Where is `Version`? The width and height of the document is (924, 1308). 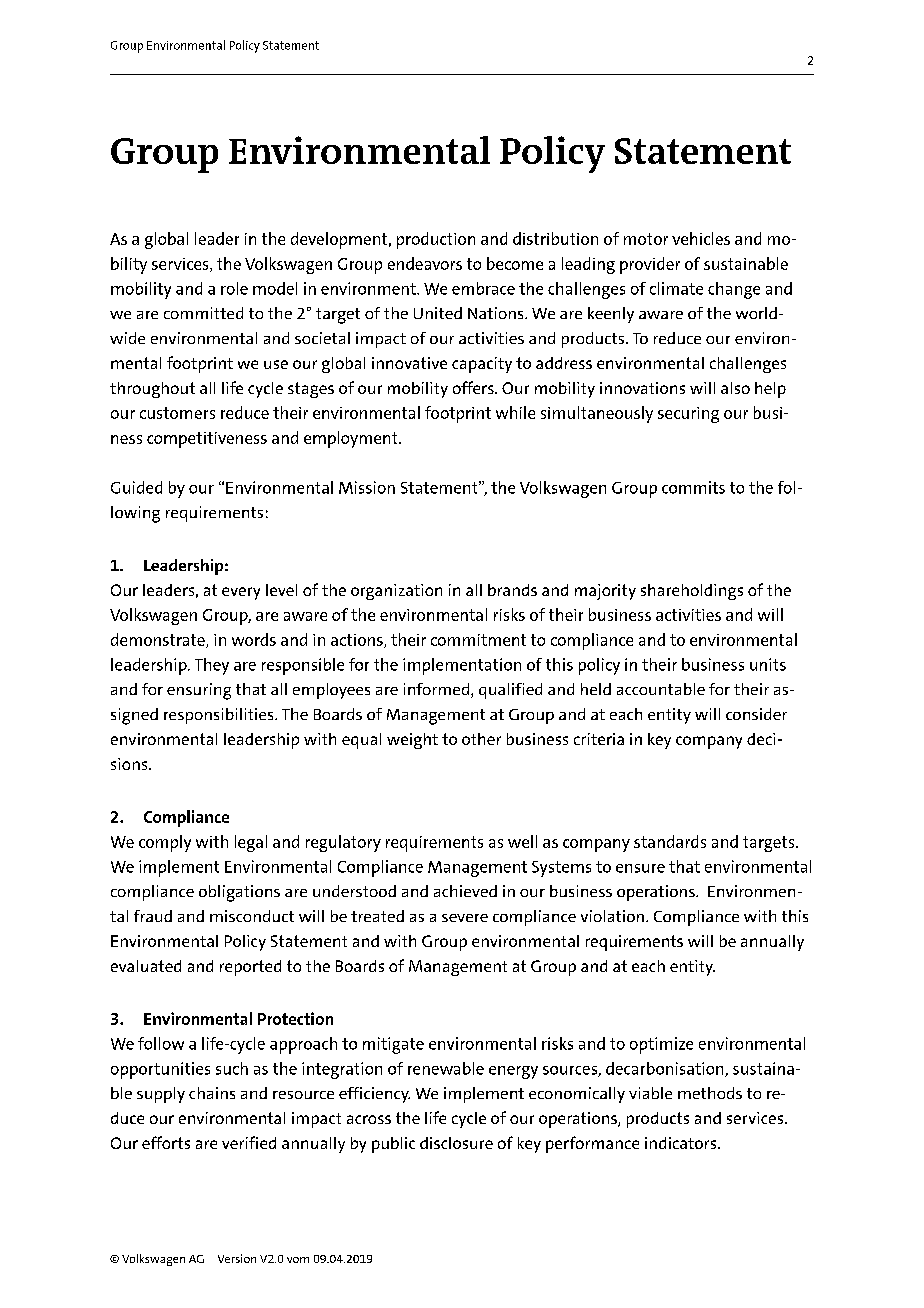
Version is located at coordinates (237, 1258).
